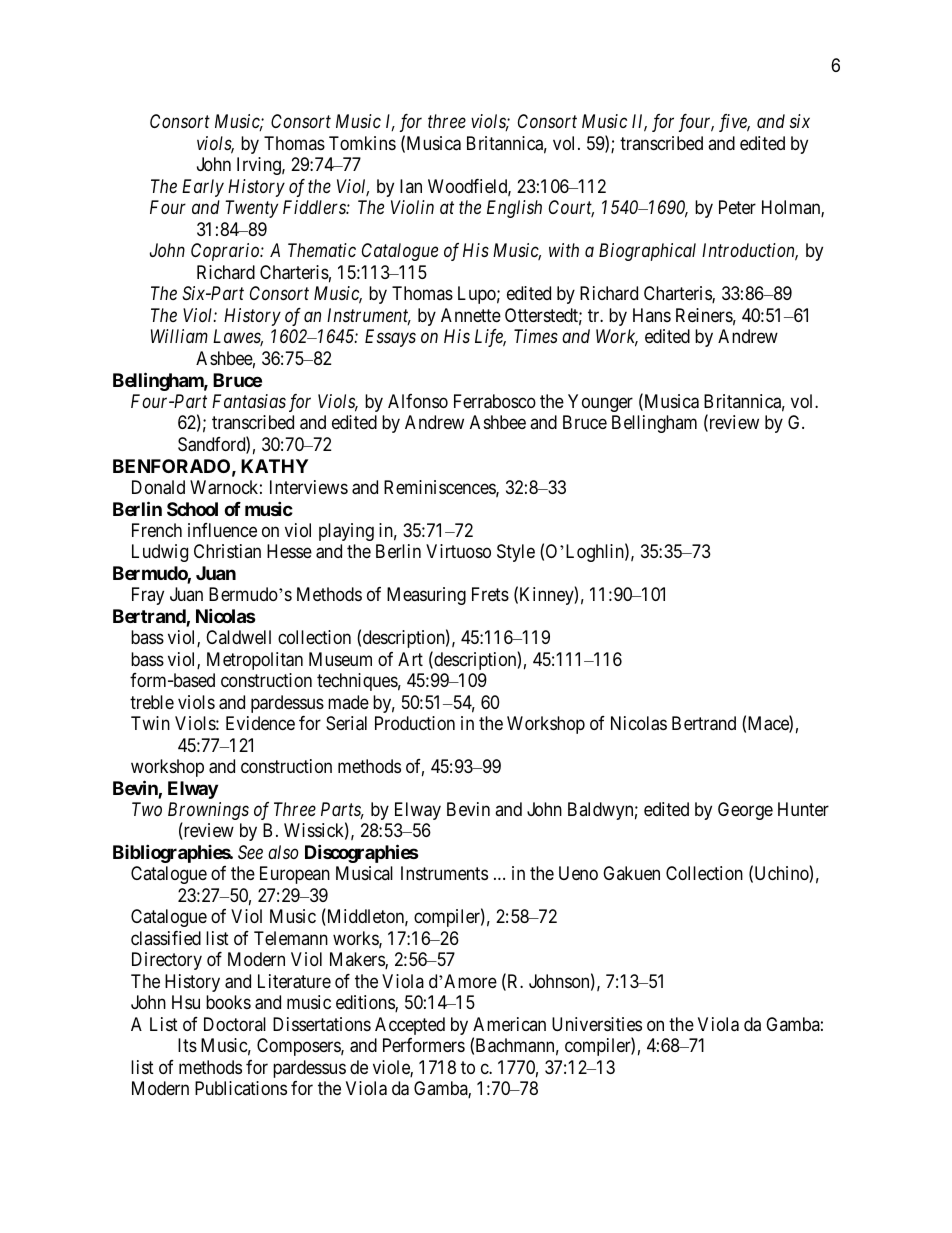 The height and width of the screenshot is (1233, 952). What do you see at coordinates (509, 1024) in the screenshot?
I see `American` at bounding box center [509, 1024].
